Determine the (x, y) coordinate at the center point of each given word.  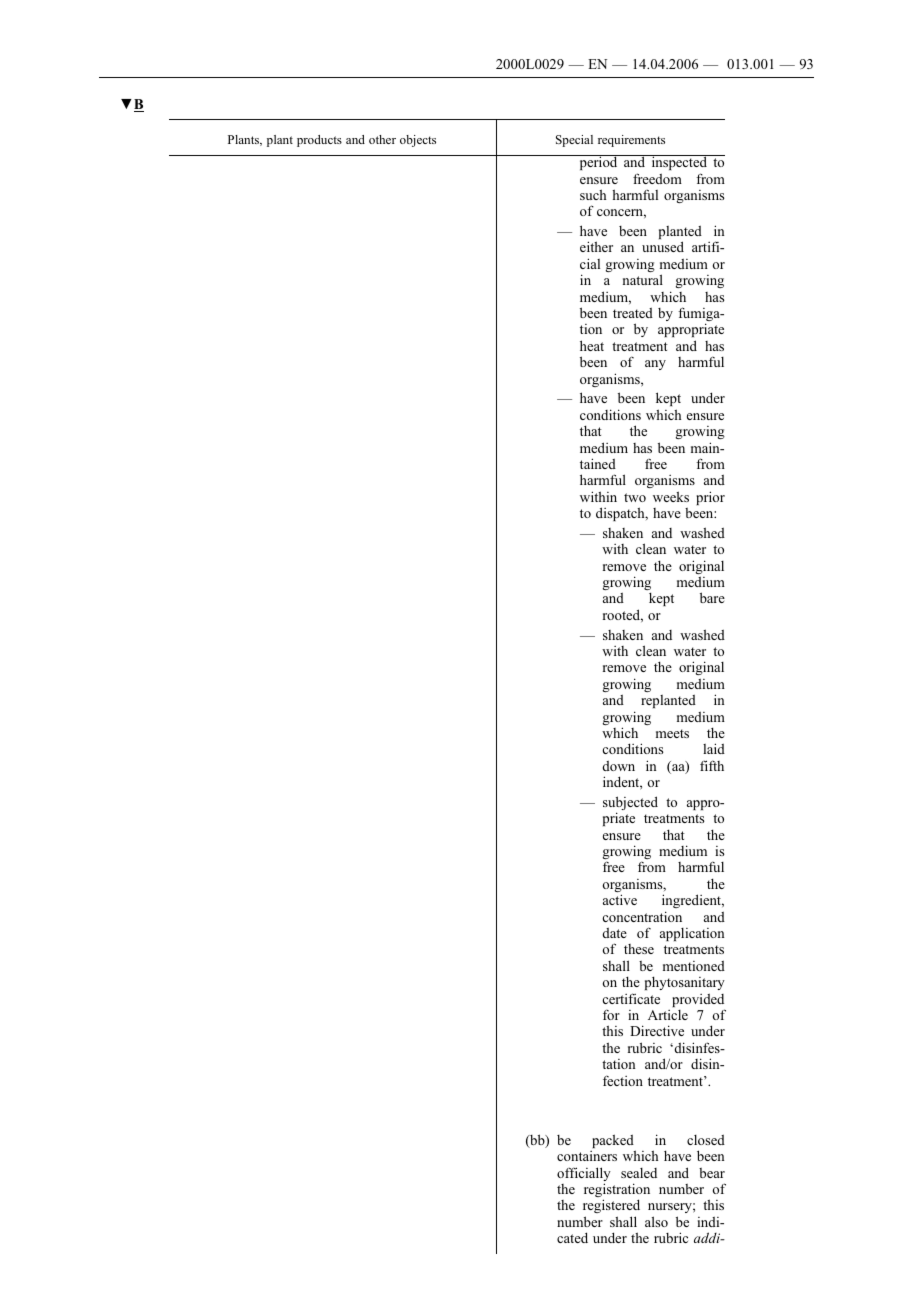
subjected (630, 804)
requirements (631, 141)
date (615, 932)
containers (587, 1156)
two (635, 497)
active (620, 899)
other (382, 139)
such (593, 194)
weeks (671, 496)
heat (592, 345)
